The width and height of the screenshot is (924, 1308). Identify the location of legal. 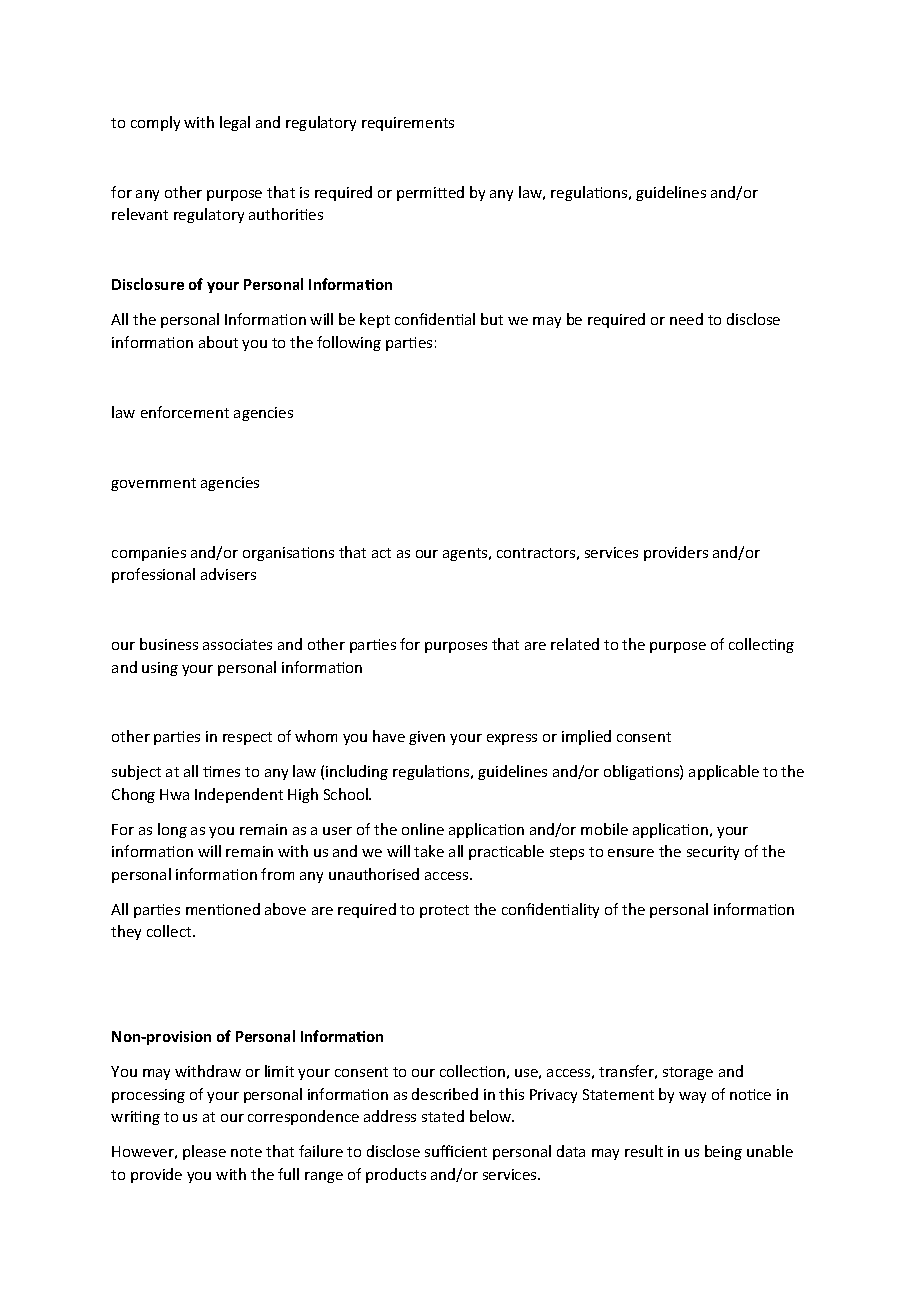
(235, 123).
